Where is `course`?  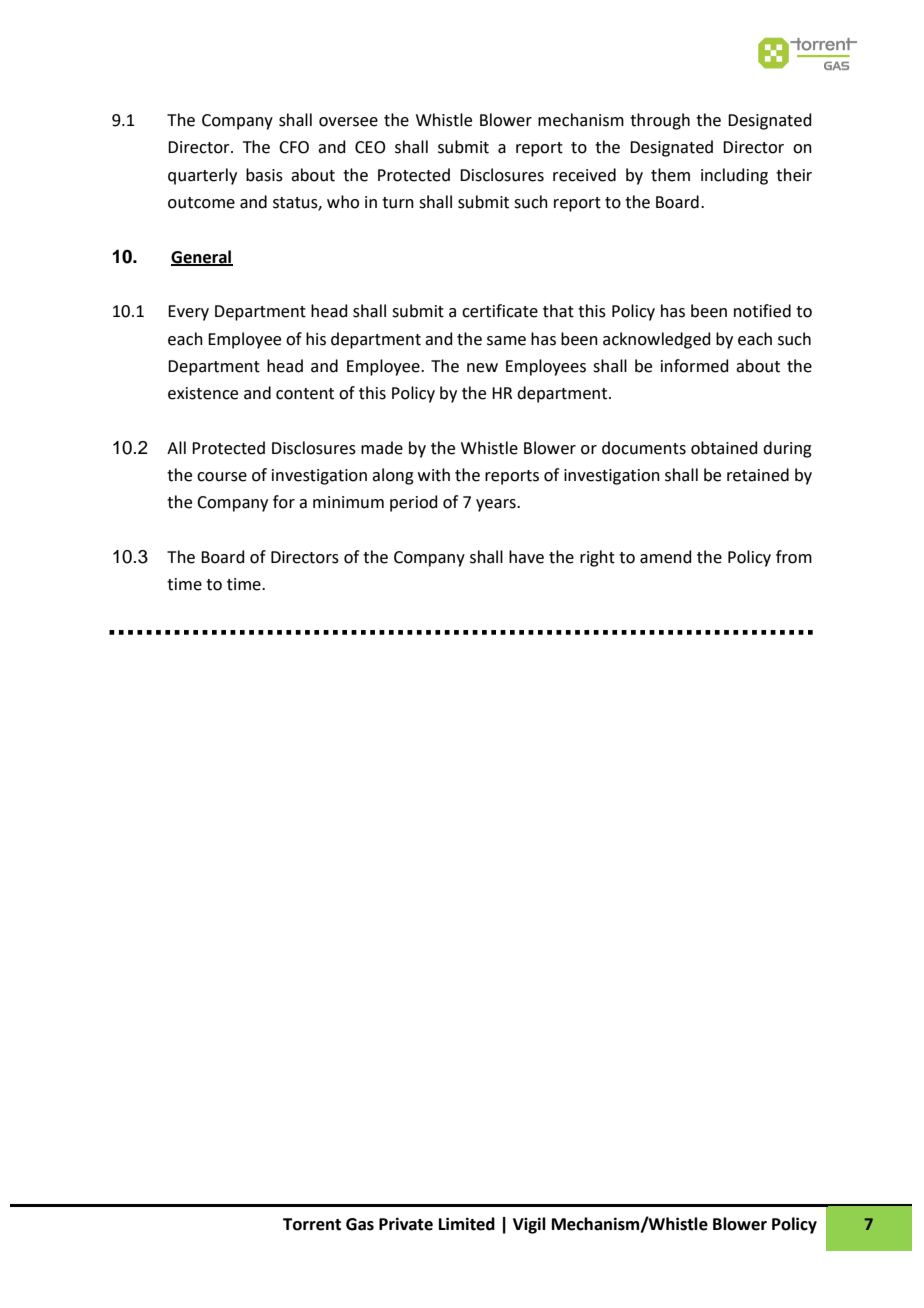
course is located at coordinates (222, 477).
